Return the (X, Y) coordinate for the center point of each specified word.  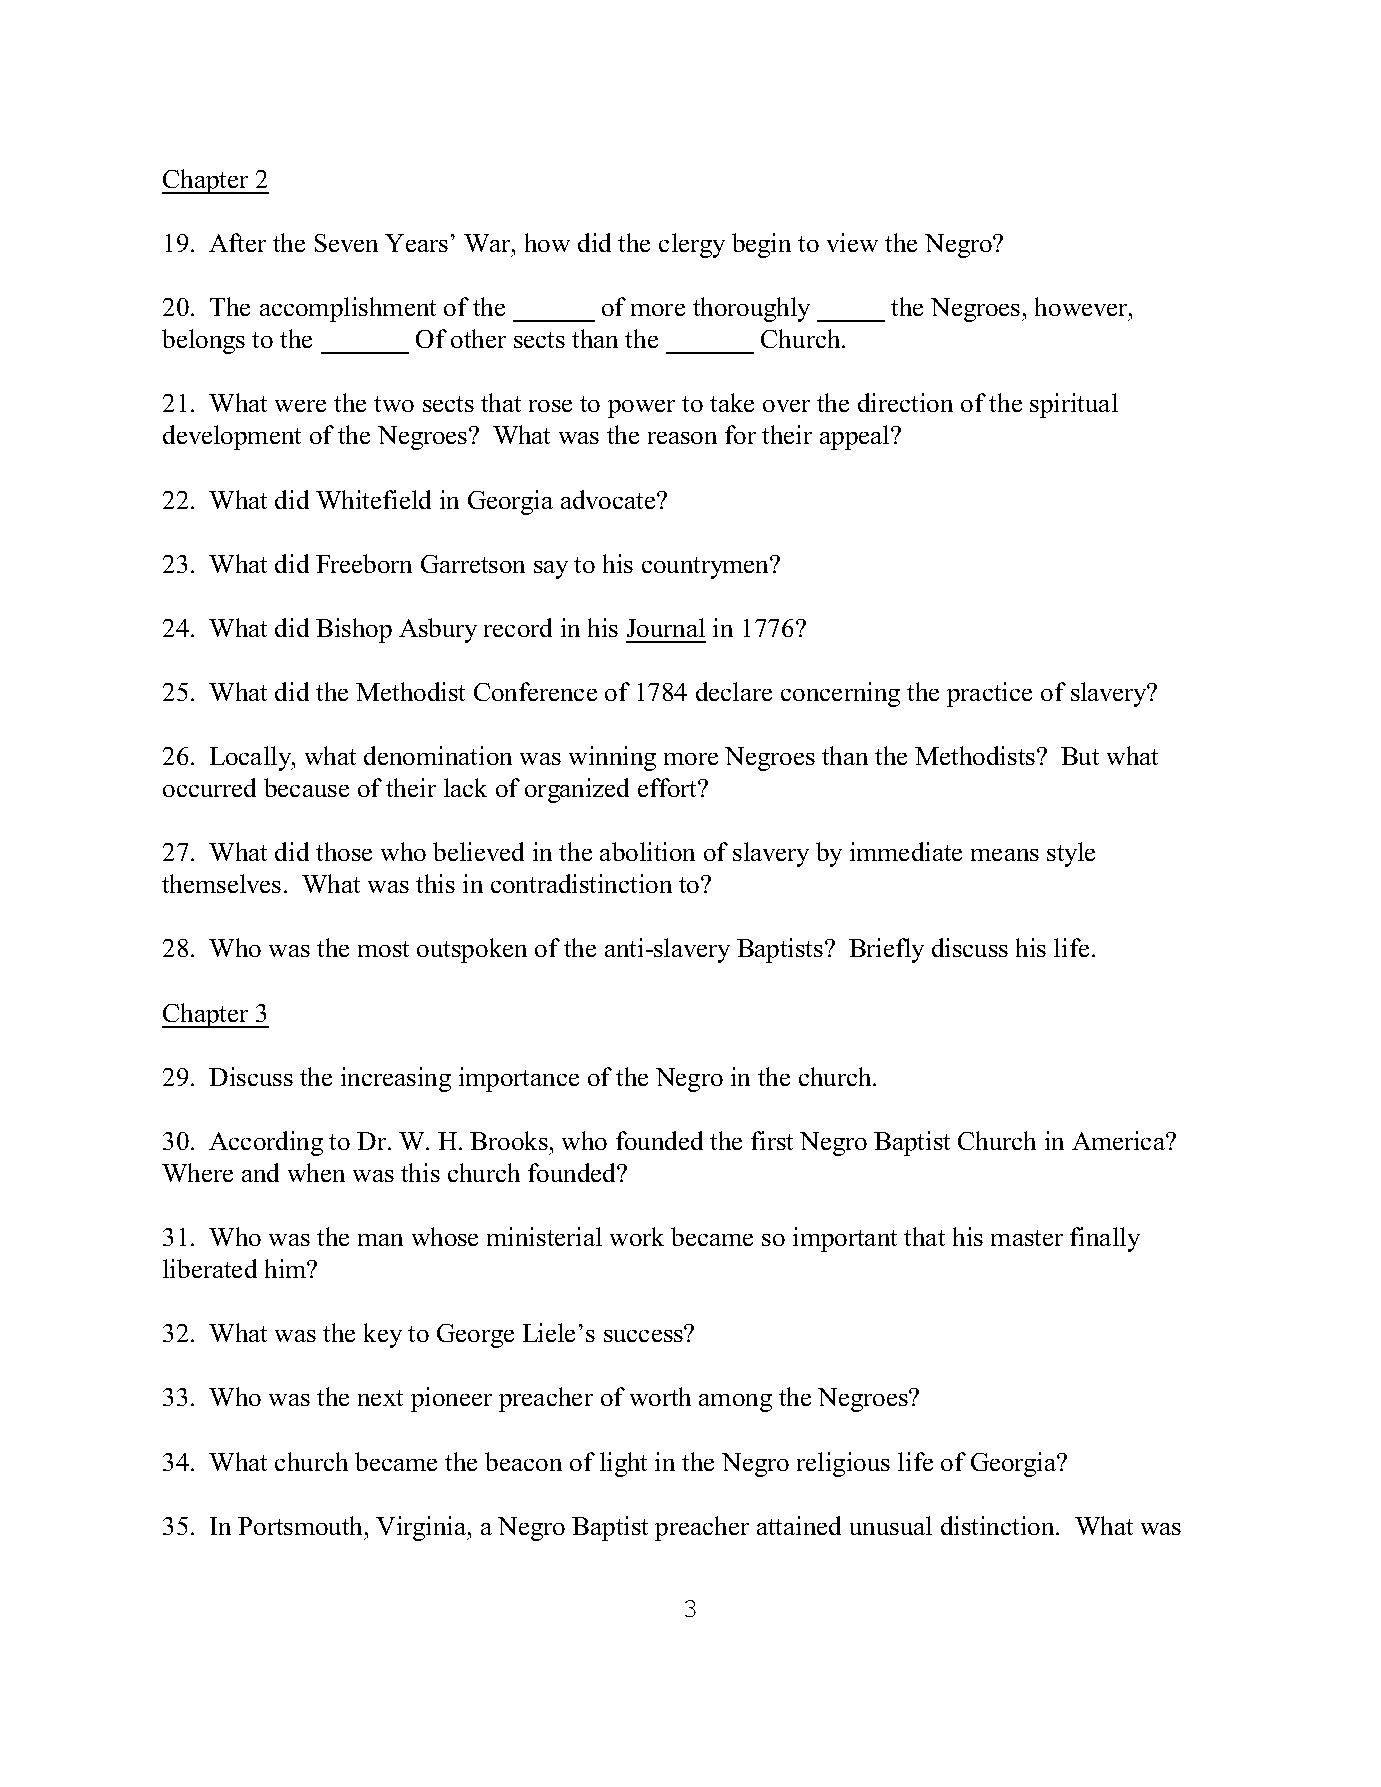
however (1082, 306)
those (344, 851)
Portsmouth (302, 1525)
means (1005, 855)
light (623, 1464)
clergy (692, 245)
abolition (647, 851)
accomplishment (348, 309)
